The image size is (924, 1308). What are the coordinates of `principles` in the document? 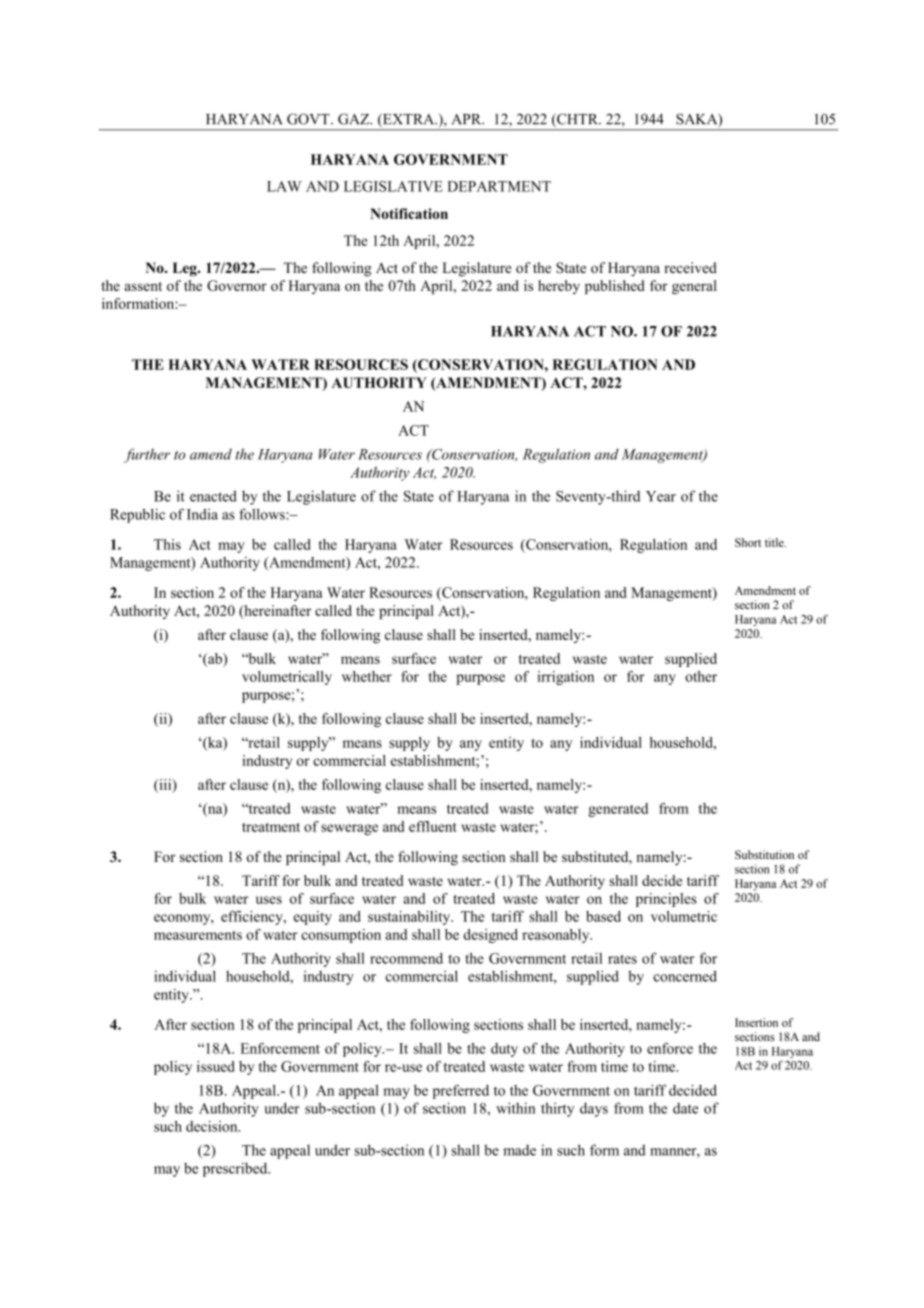 It's located at (666, 900).
